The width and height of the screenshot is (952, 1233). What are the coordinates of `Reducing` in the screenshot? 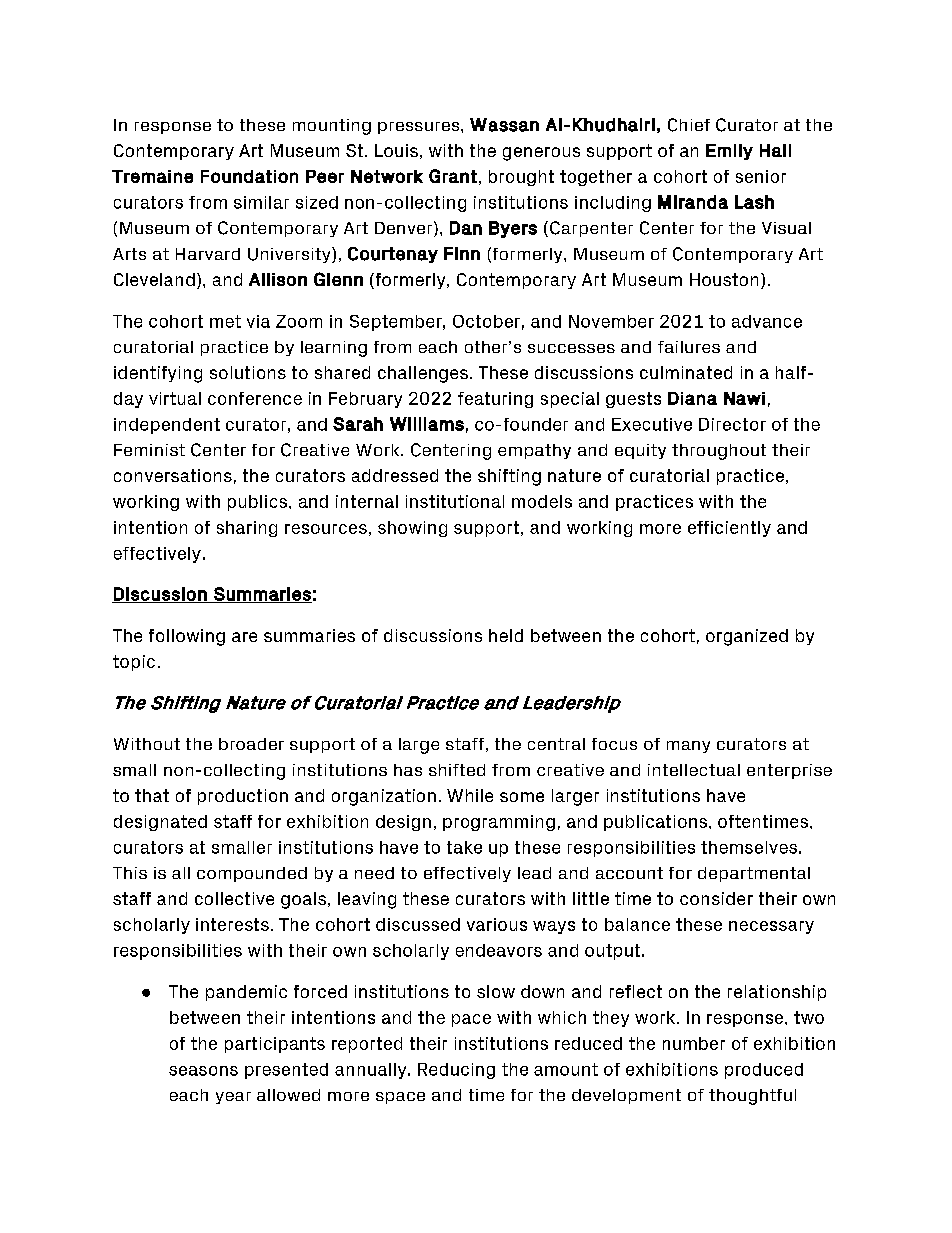 It's located at (456, 1071).
